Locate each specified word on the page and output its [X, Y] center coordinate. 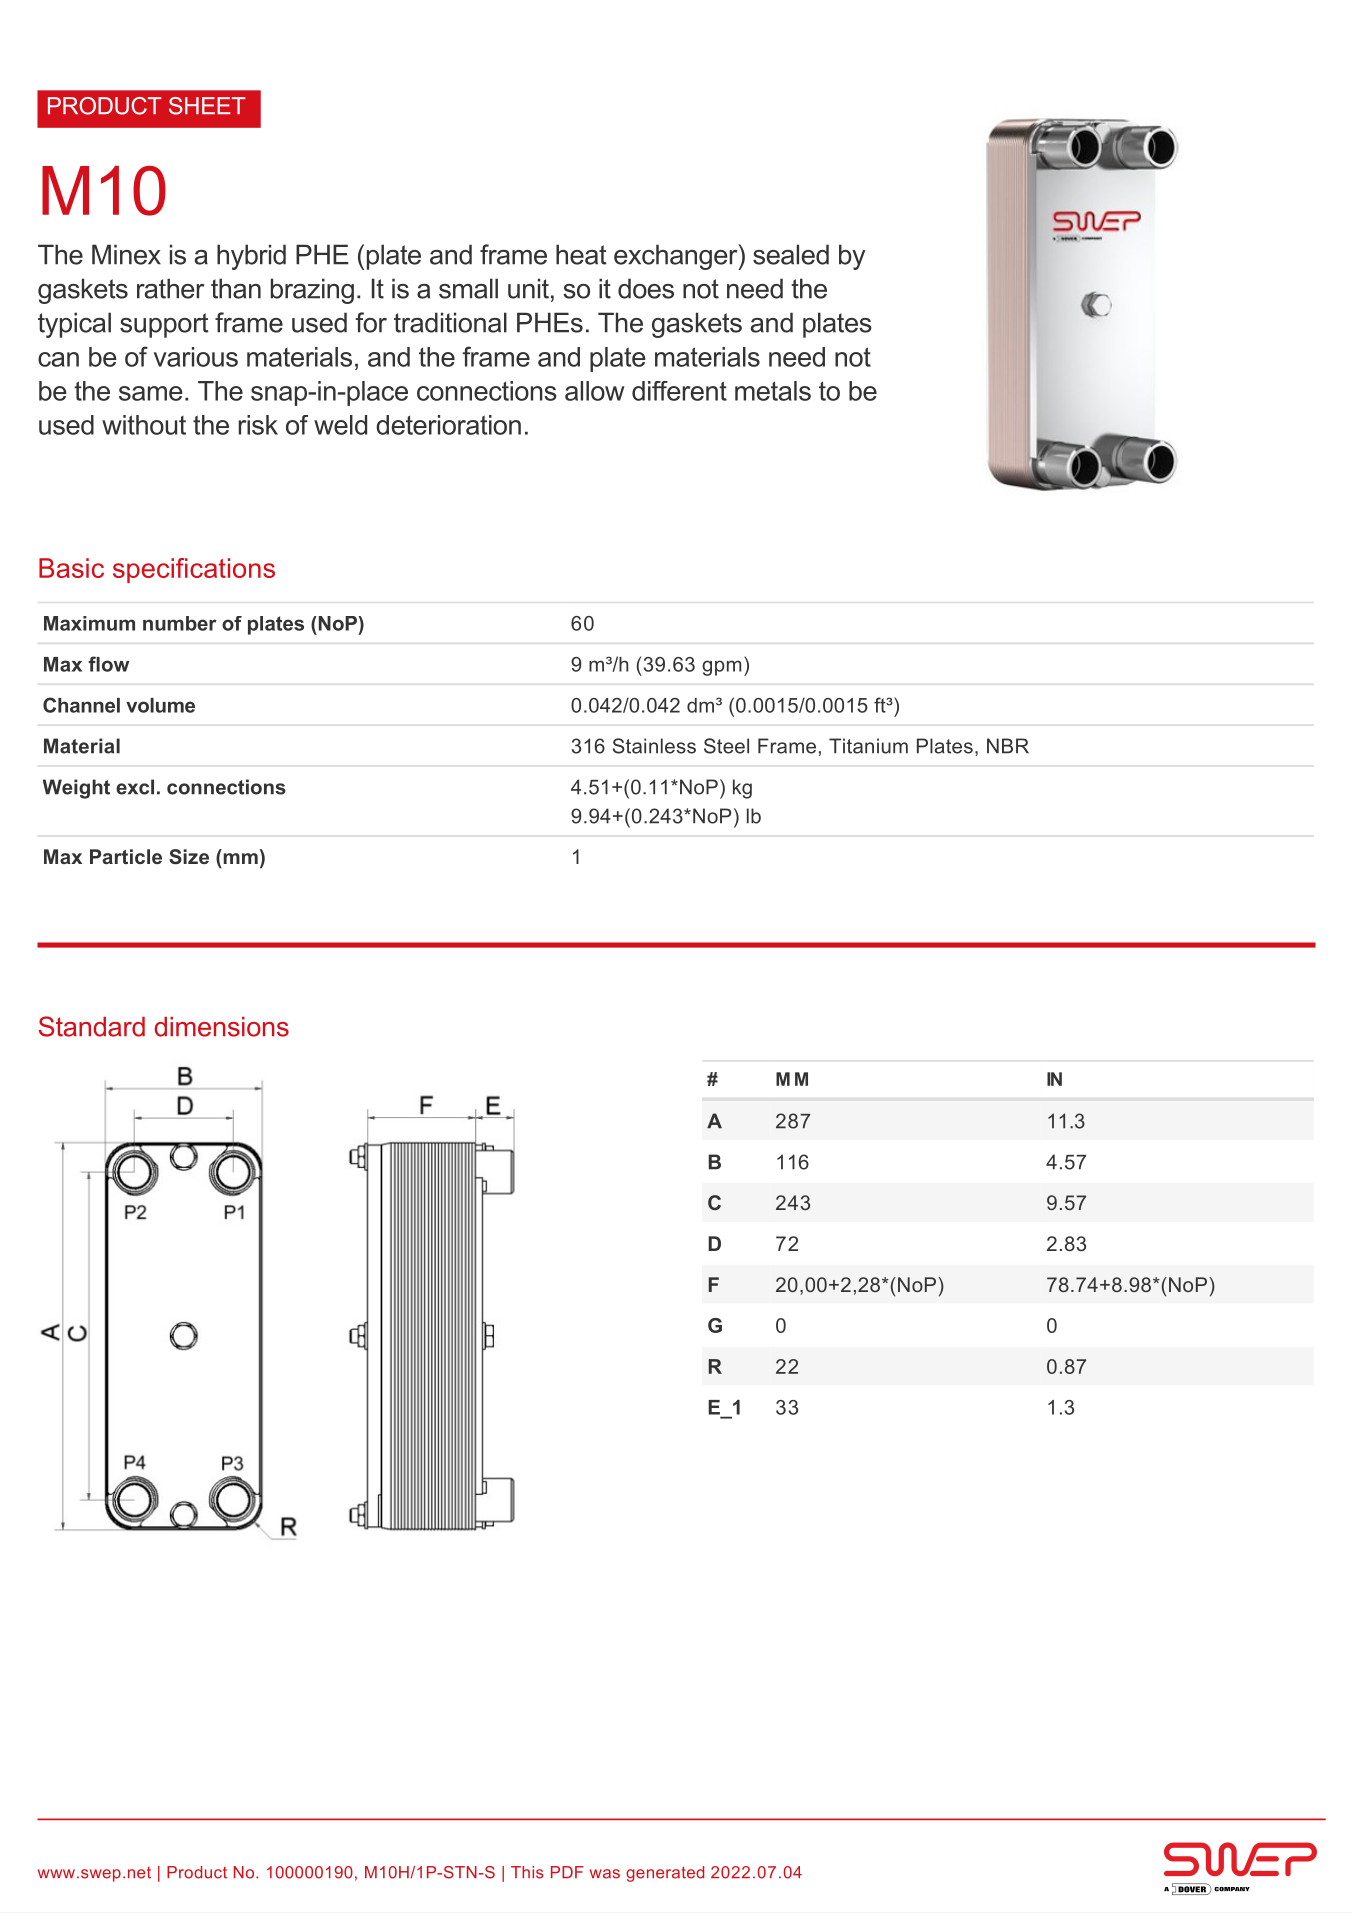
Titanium [868, 746]
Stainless [654, 746]
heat [581, 254]
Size [189, 857]
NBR [1008, 746]
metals [773, 391]
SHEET [207, 106]
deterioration [448, 425]
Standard [92, 1026]
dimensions [222, 1027]
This [527, 1872]
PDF [567, 1872]
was [605, 1874]
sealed [791, 254]
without [144, 425]
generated [665, 1874]
